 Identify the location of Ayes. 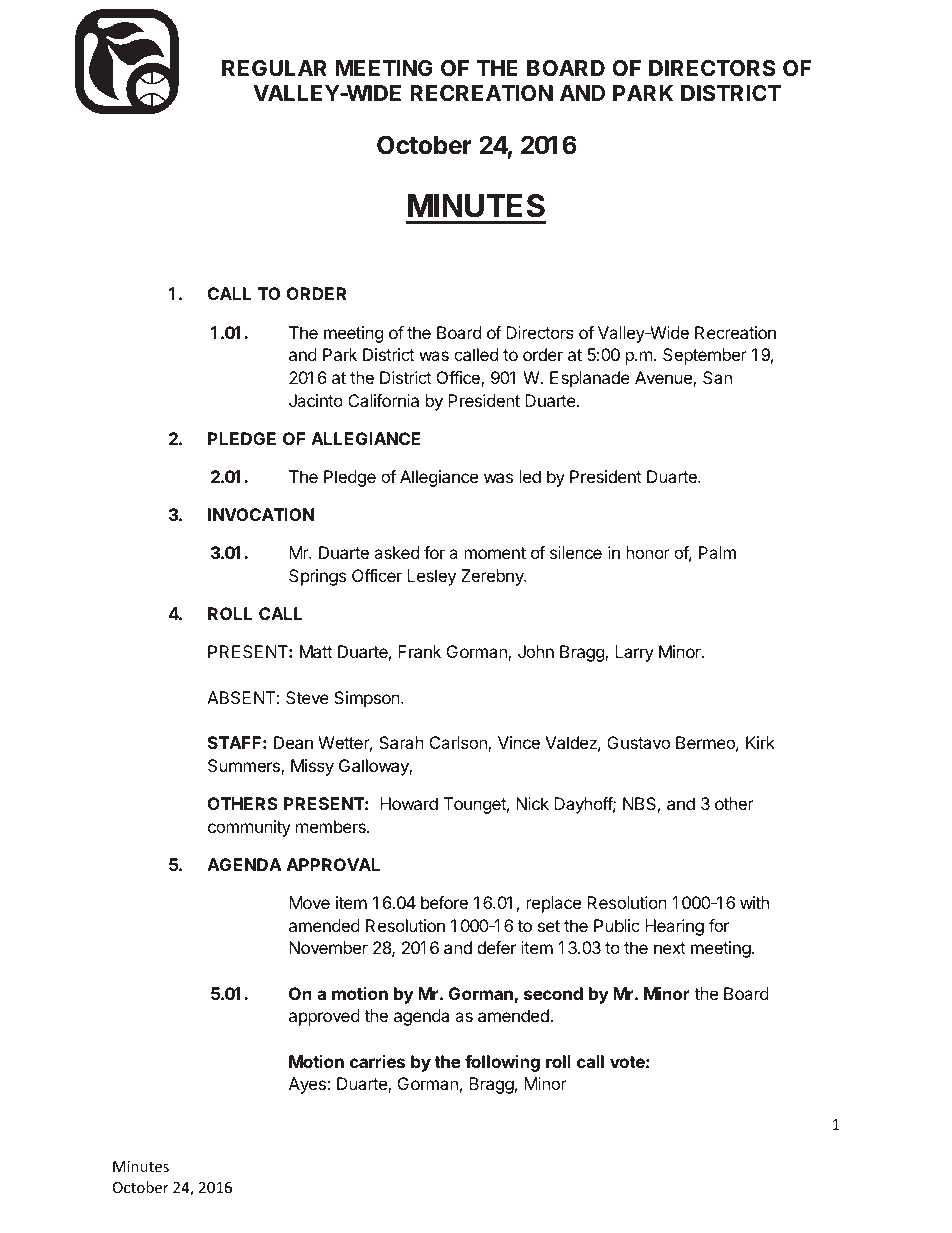
(308, 1085).
